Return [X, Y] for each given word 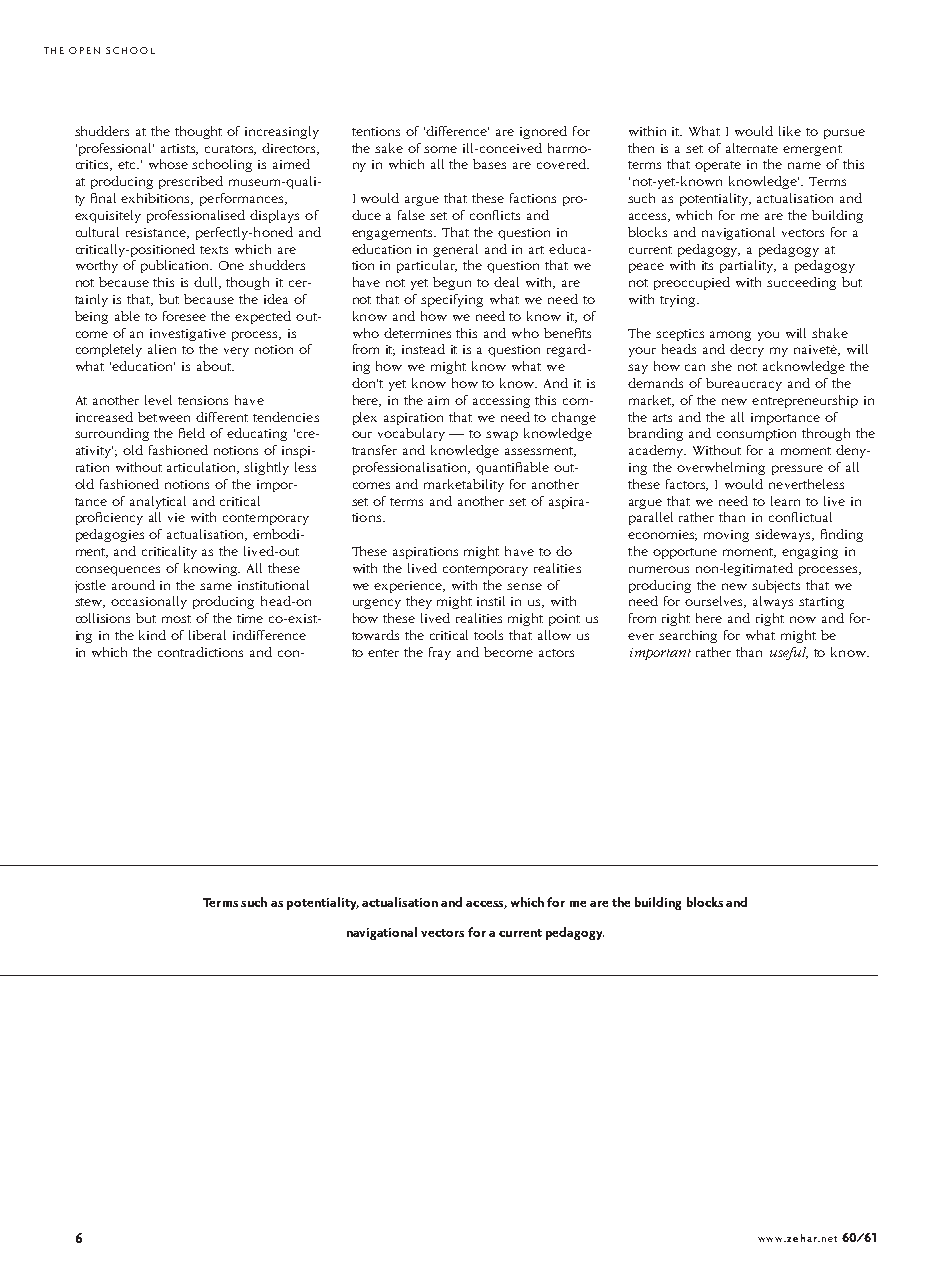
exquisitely [108, 216]
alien [162, 349]
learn [785, 501]
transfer [374, 450]
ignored [543, 132]
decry [747, 350]
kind [152, 635]
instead [423, 349]
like [790, 131]
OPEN [84, 50]
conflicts [495, 215]
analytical [158, 502]
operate [718, 166]
